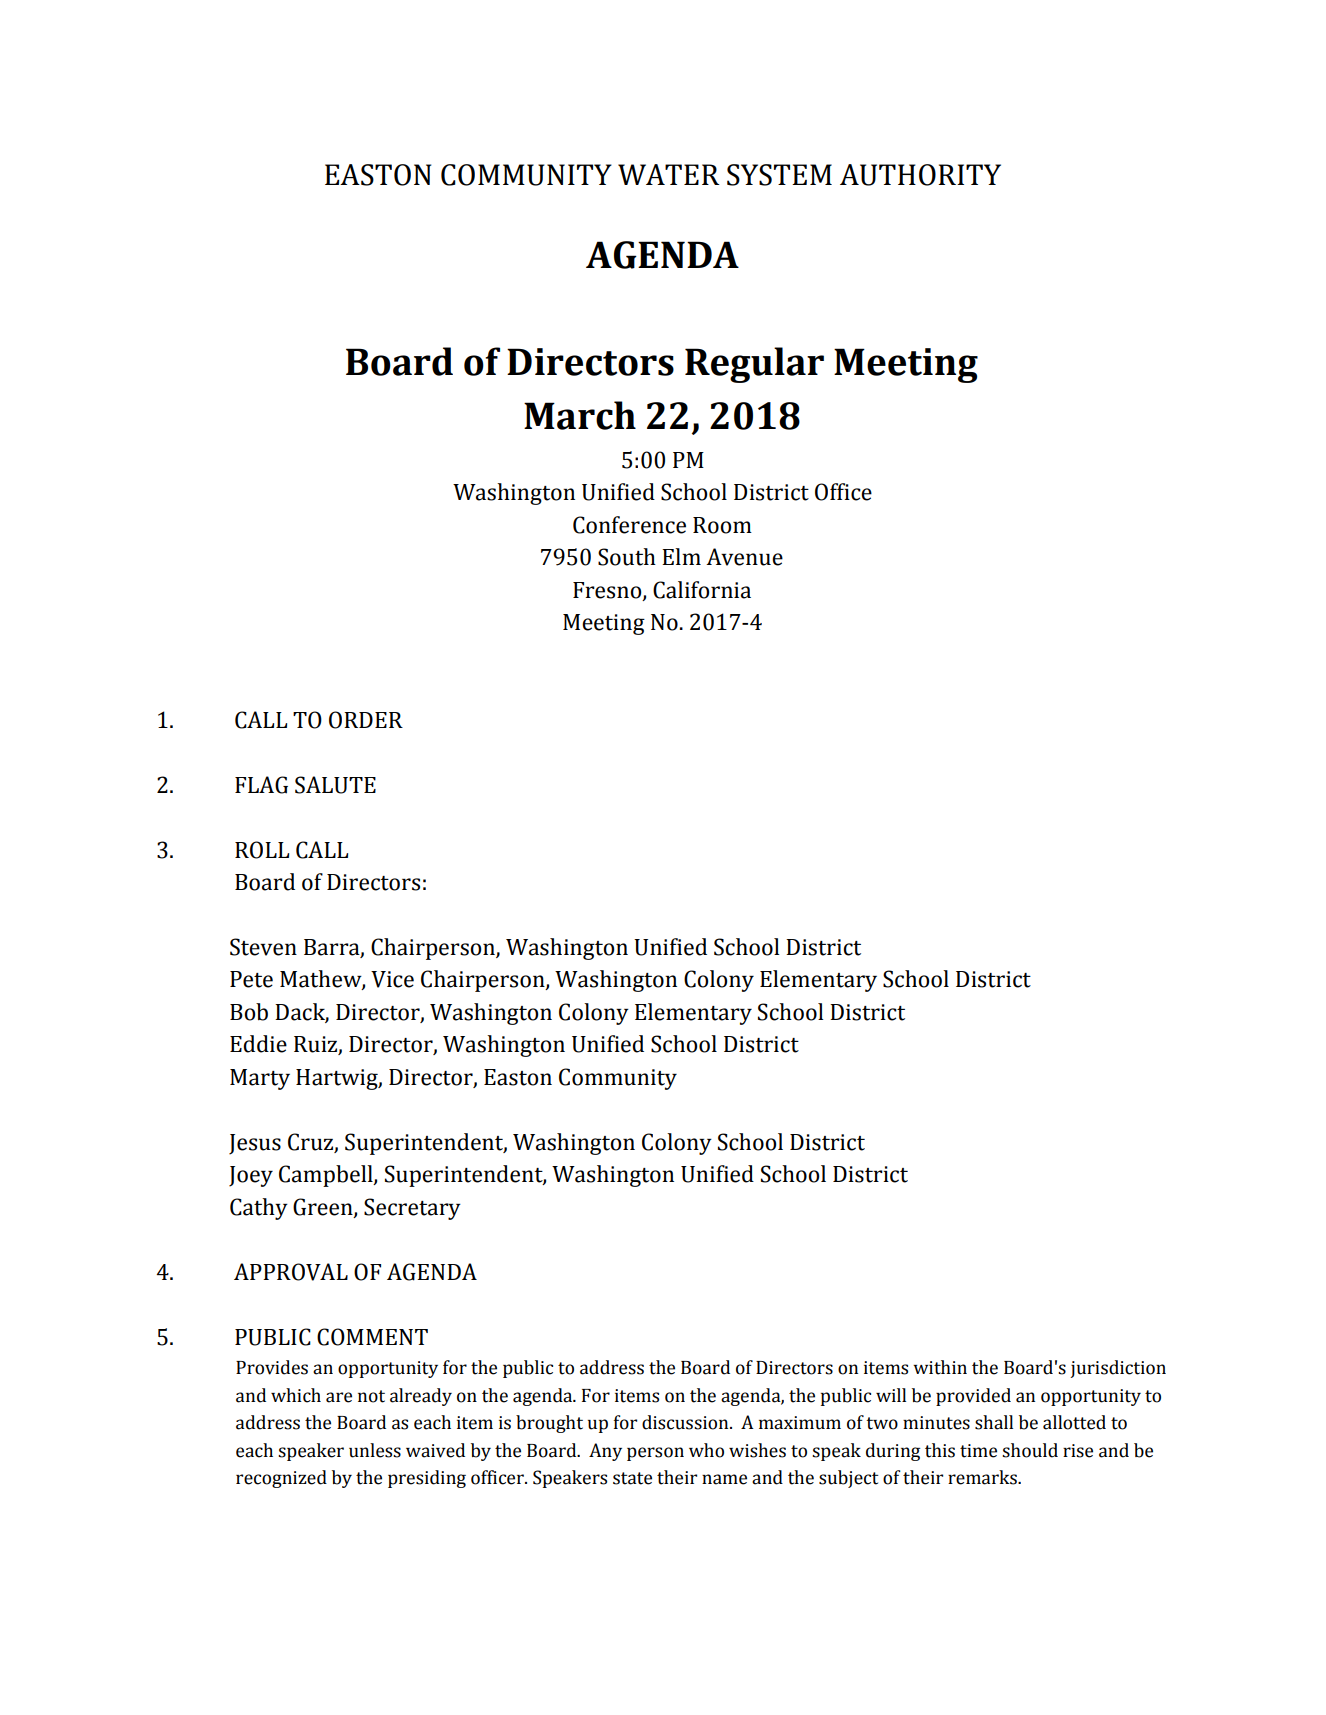 Image resolution: width=1326 pixels, height=1715 pixels. What do you see at coordinates (940, 1367) in the screenshot?
I see `within` at bounding box center [940, 1367].
